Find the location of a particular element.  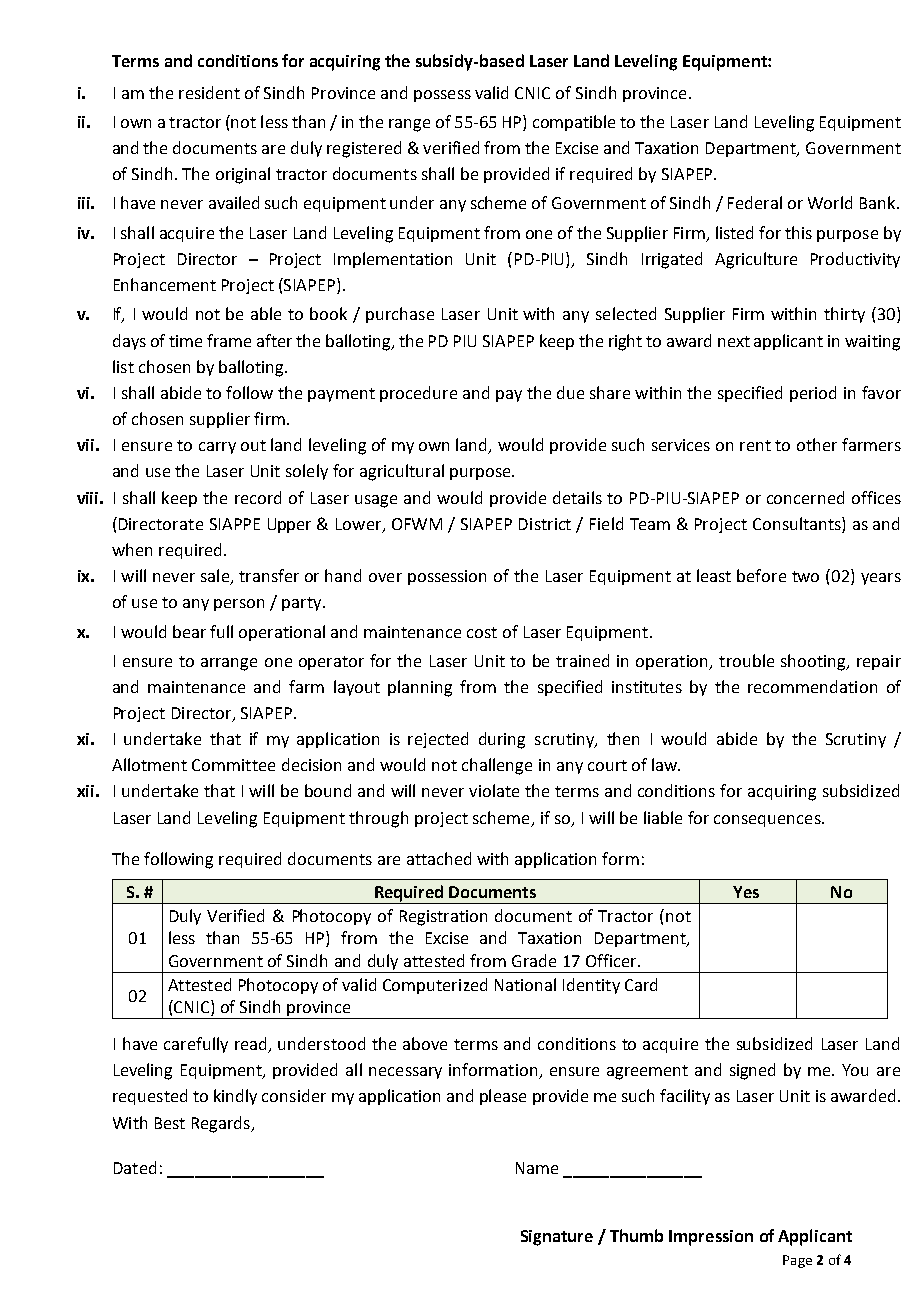

Page is located at coordinates (797, 1261).
